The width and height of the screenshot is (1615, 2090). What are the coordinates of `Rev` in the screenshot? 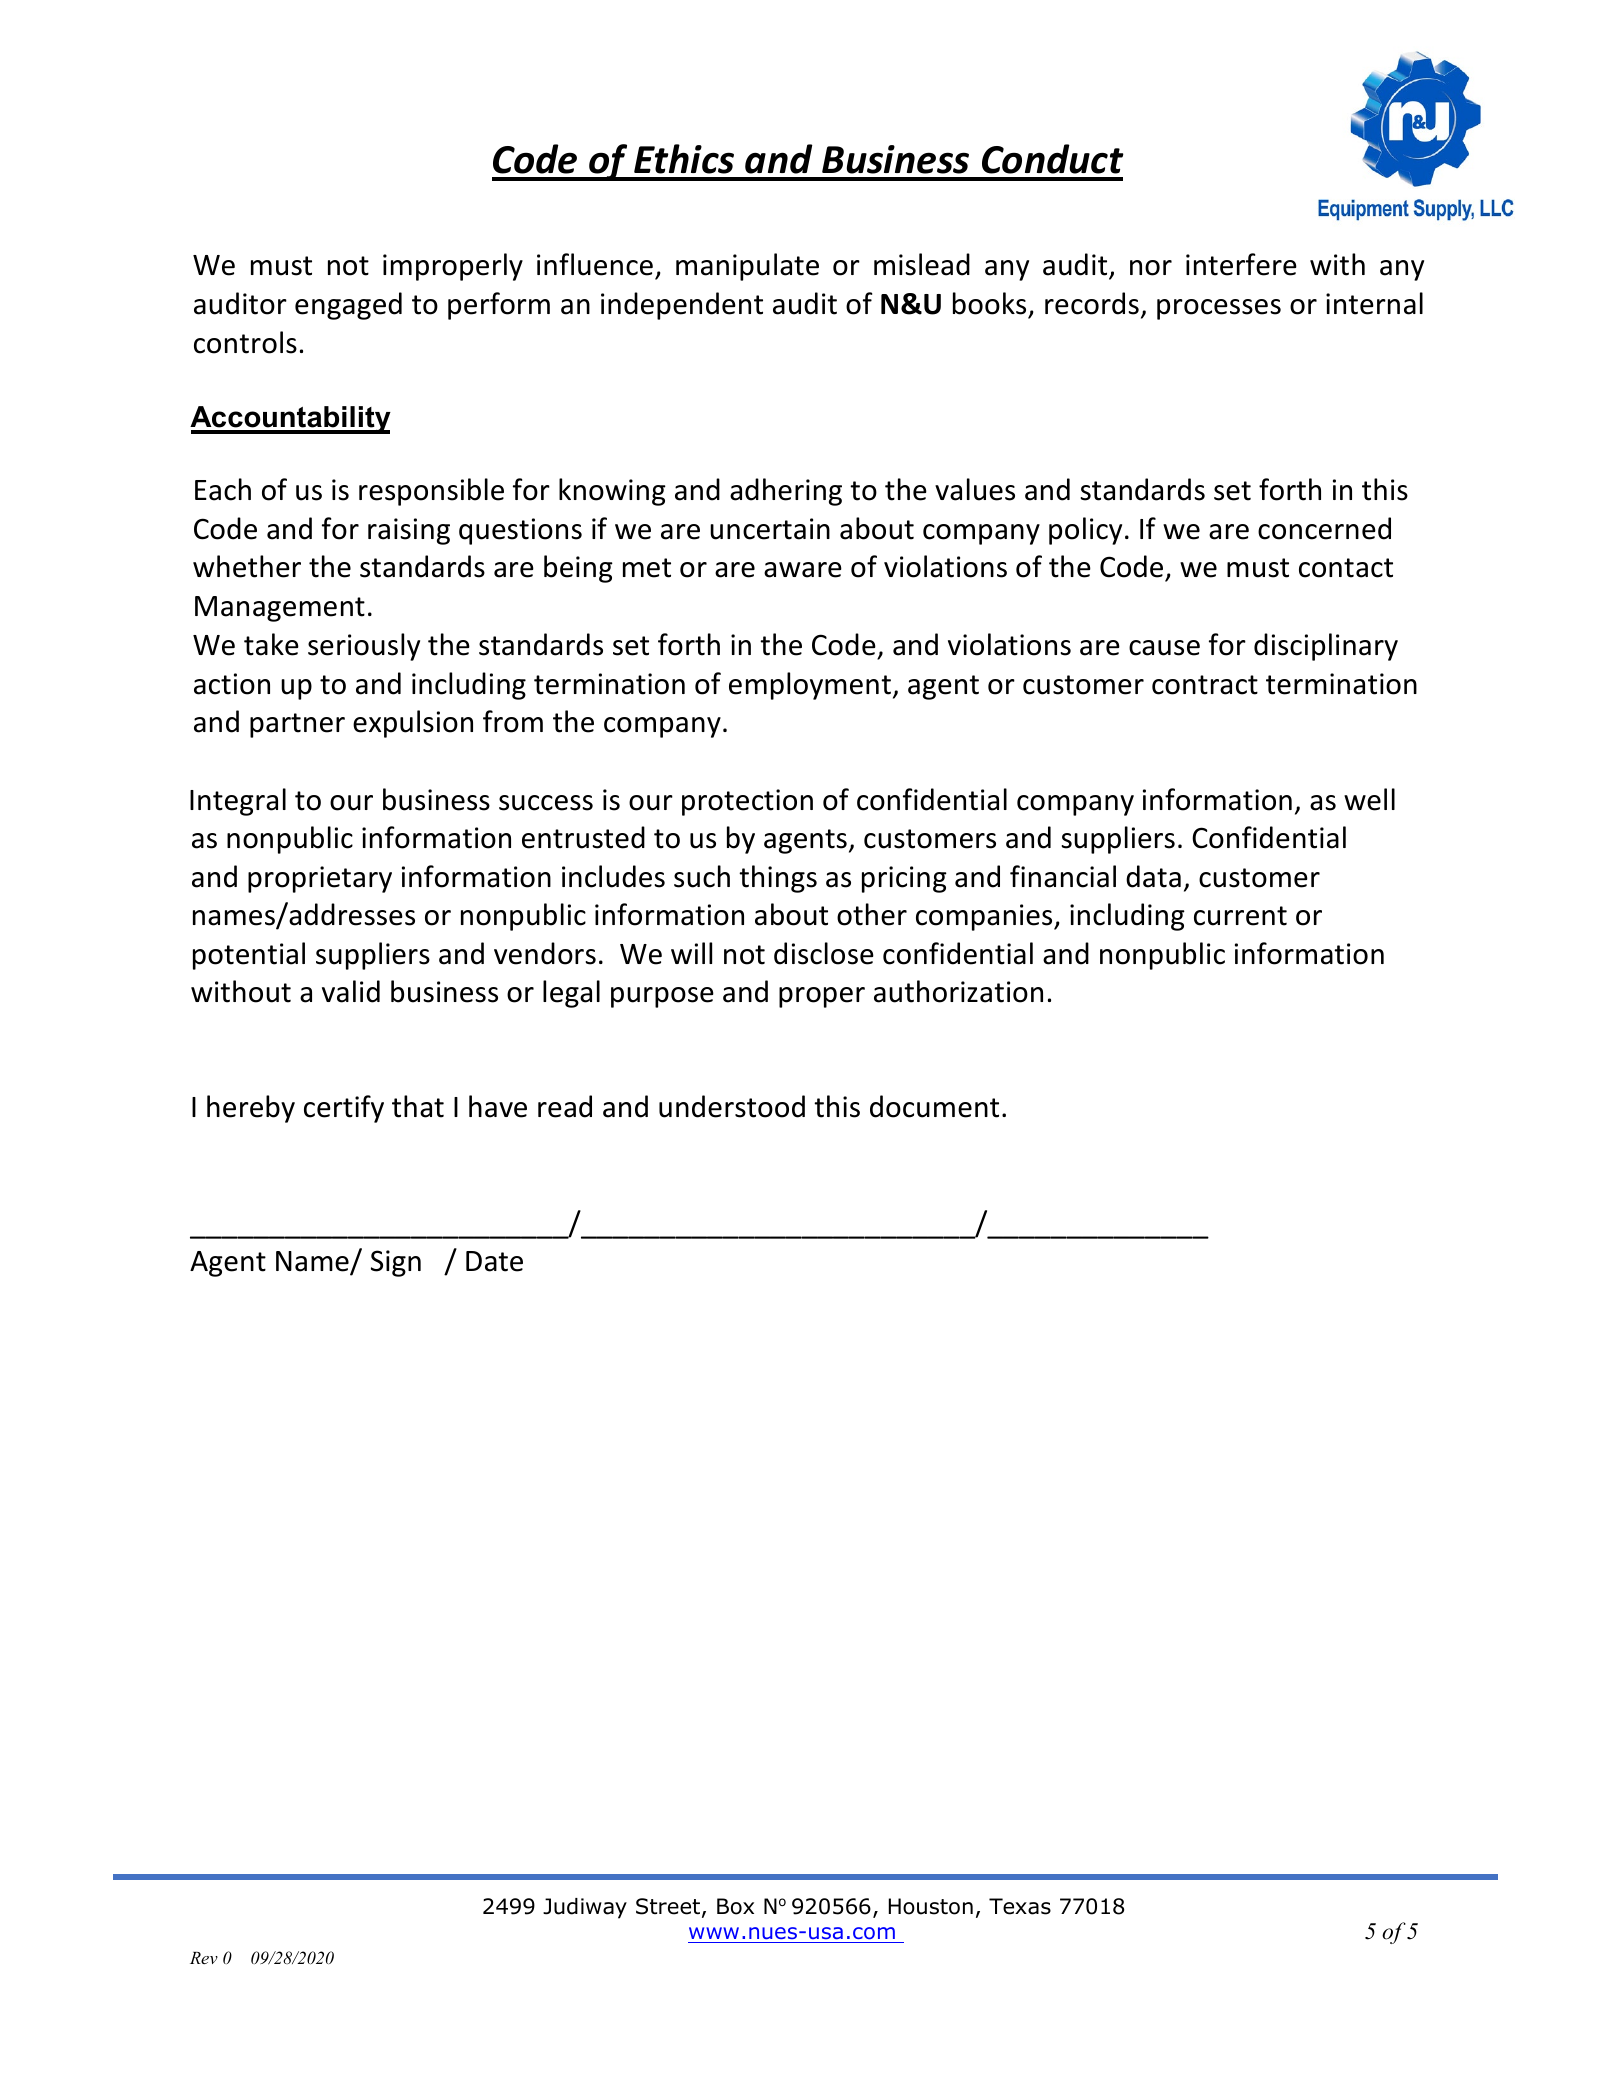 It's located at (204, 1958).
